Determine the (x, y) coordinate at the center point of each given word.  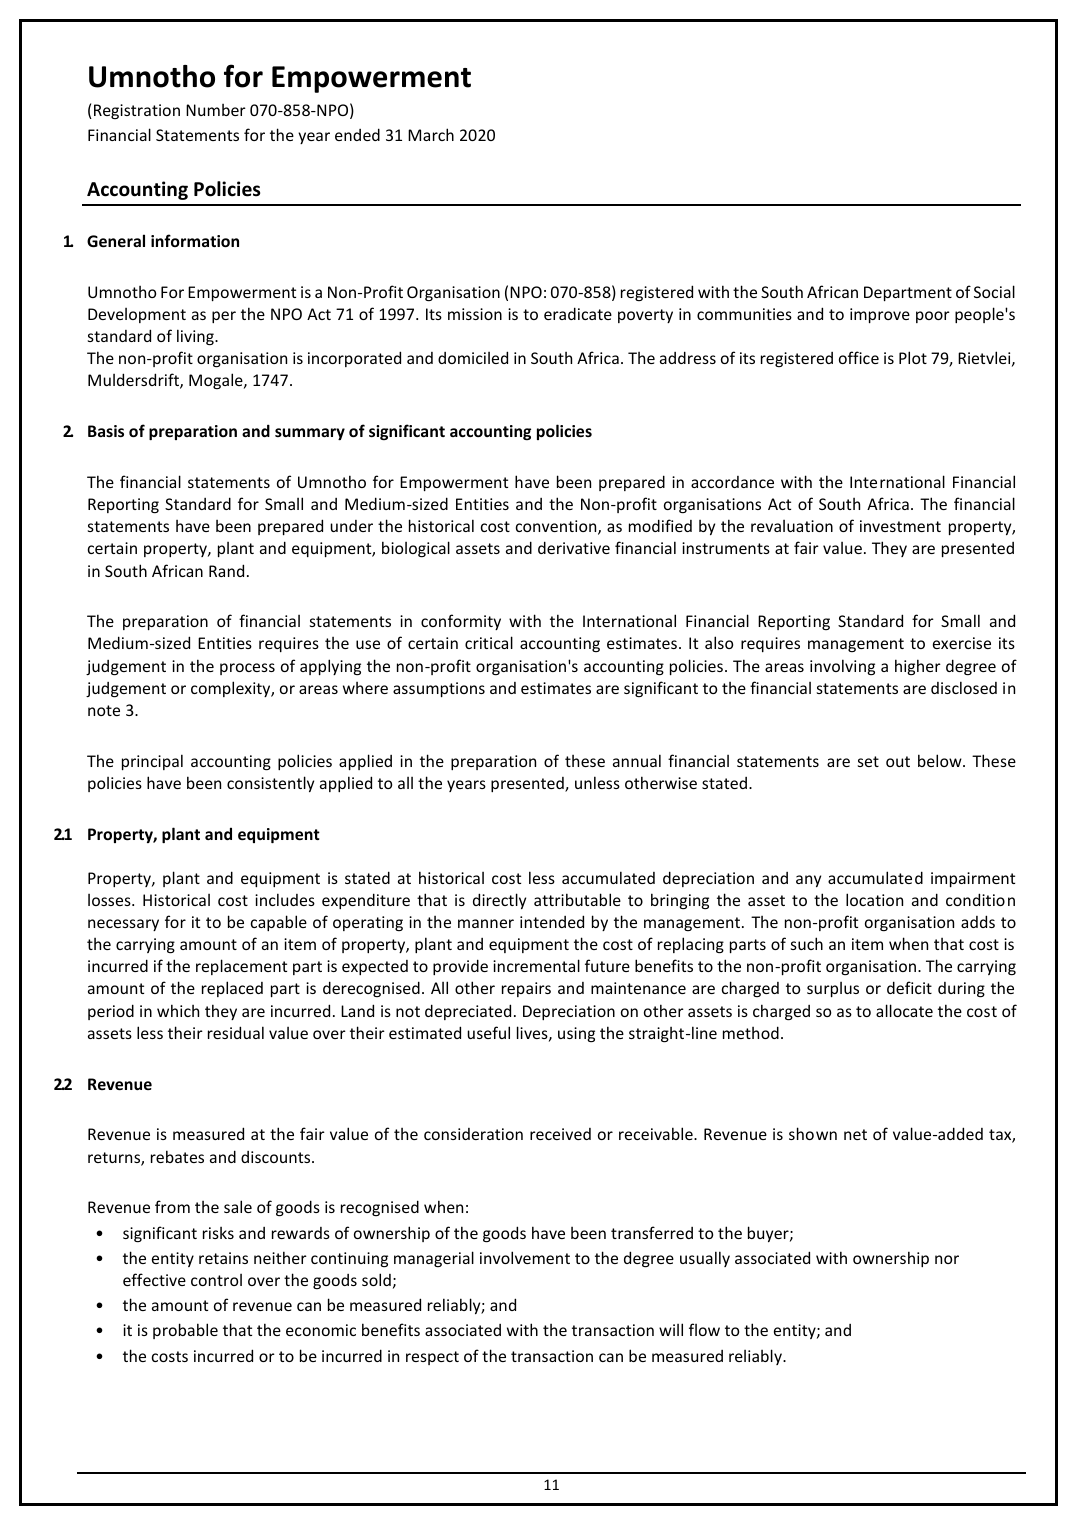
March (431, 134)
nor (947, 1259)
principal (152, 762)
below (941, 760)
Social (994, 291)
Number (216, 110)
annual (637, 760)
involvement (525, 1257)
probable (185, 1331)
